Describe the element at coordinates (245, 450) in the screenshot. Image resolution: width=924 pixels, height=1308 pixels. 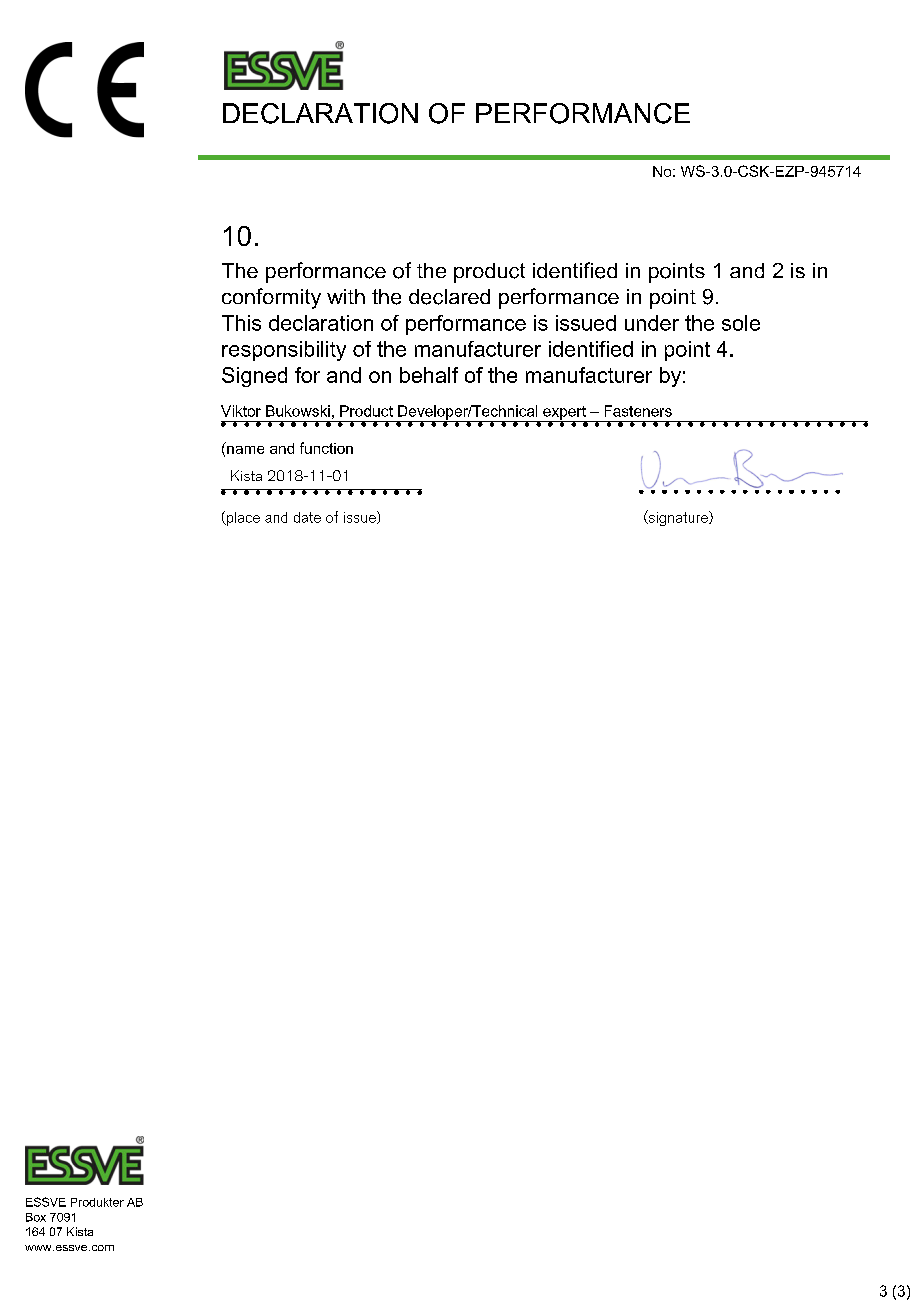
I see `name` at that location.
